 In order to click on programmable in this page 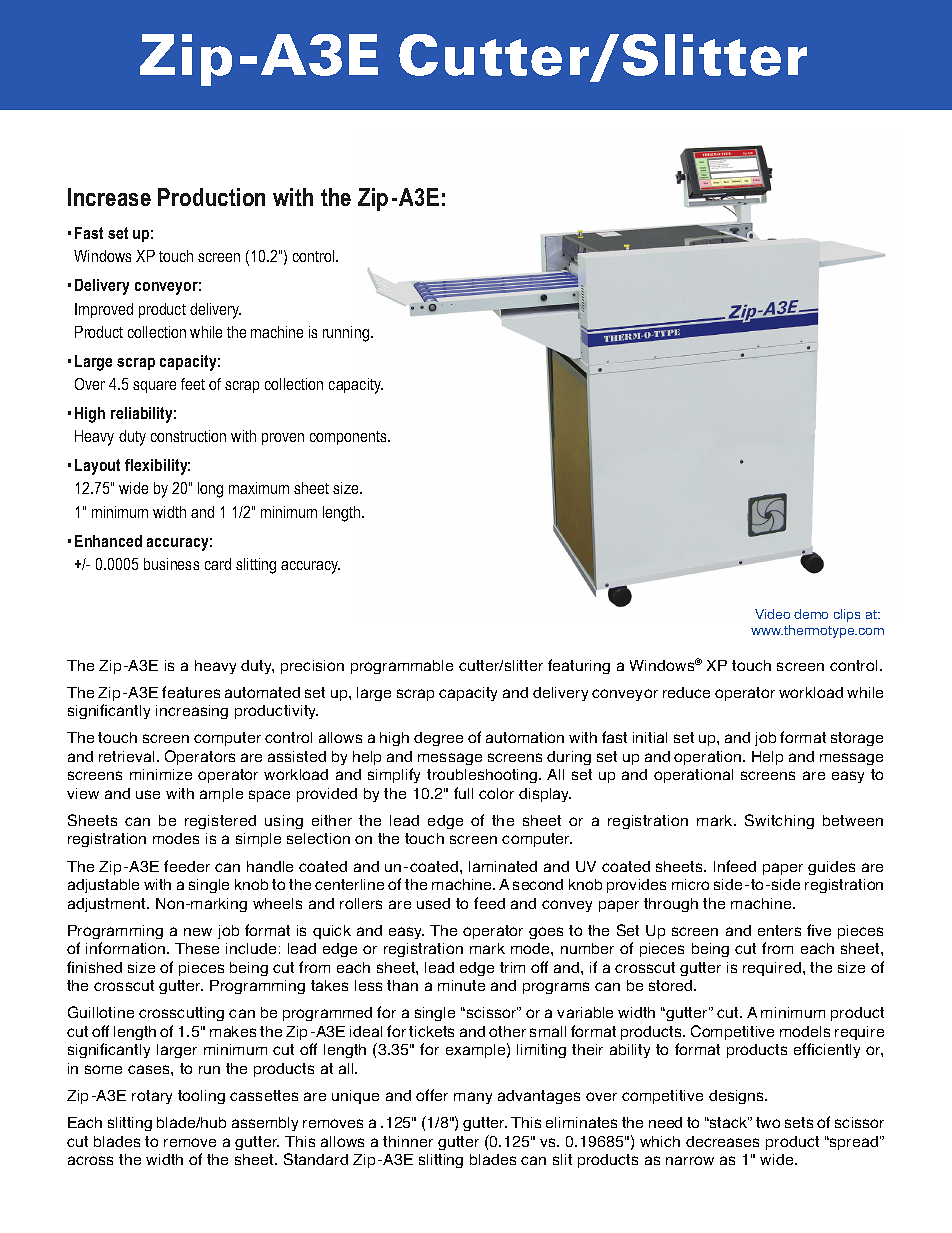, I will do `click(402, 667)`.
